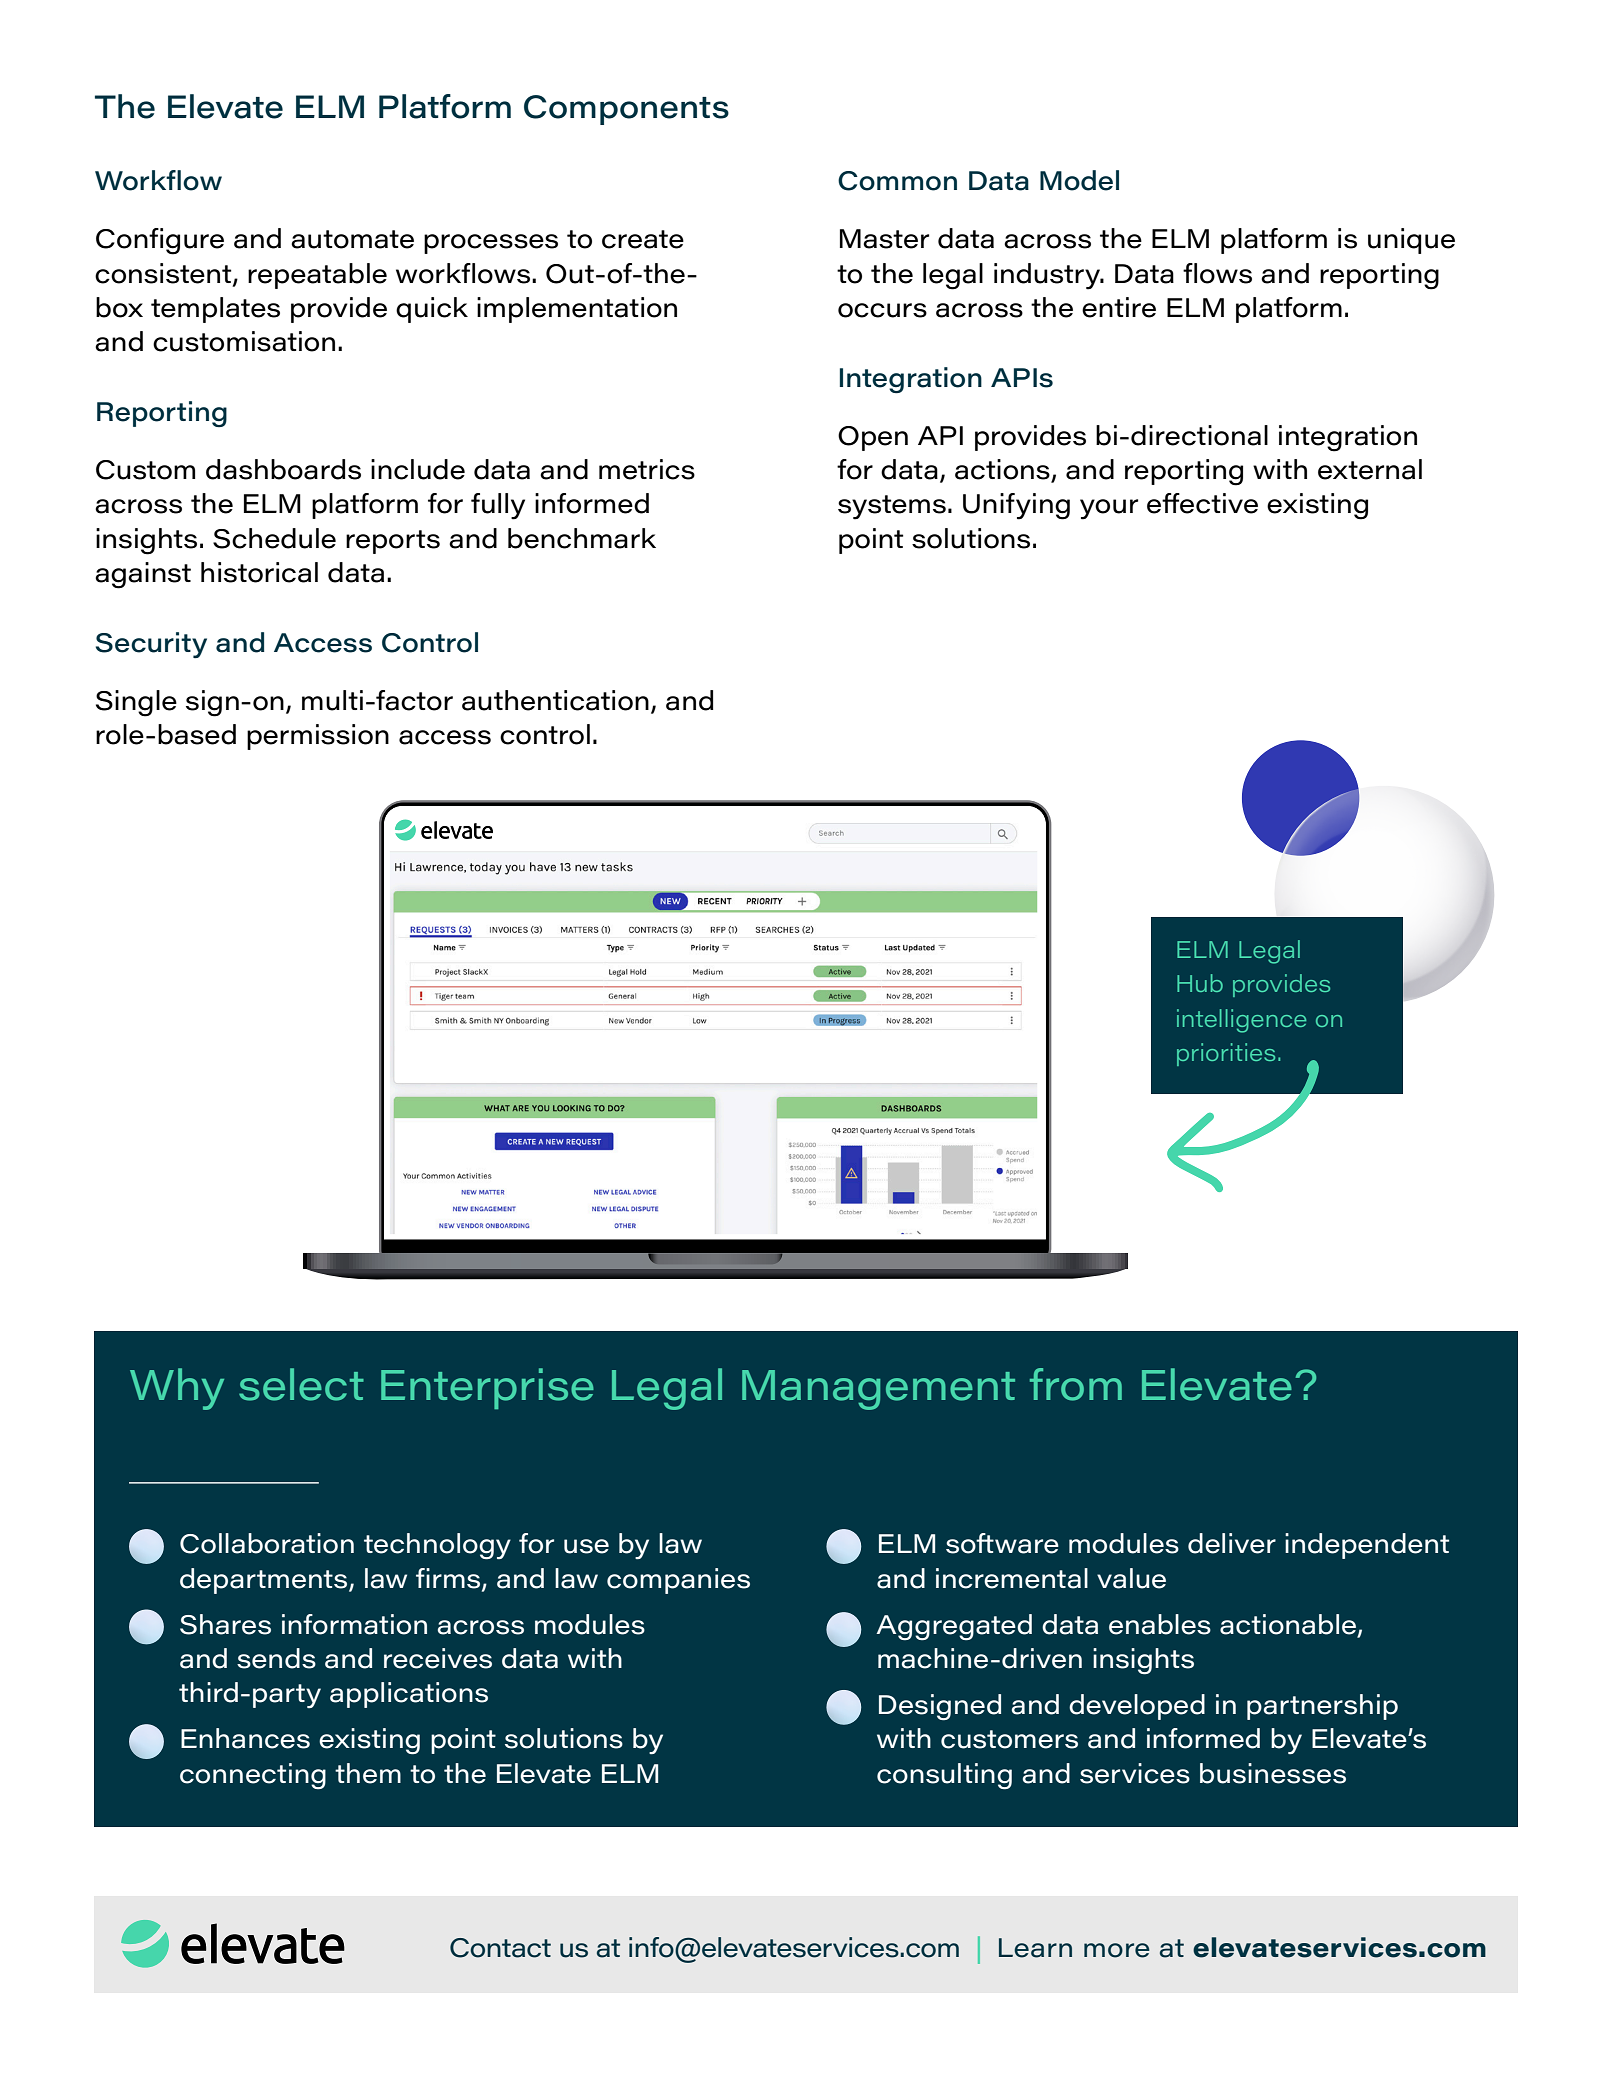 This screenshot has width=1613, height=2088. I want to click on automate, so click(352, 239).
